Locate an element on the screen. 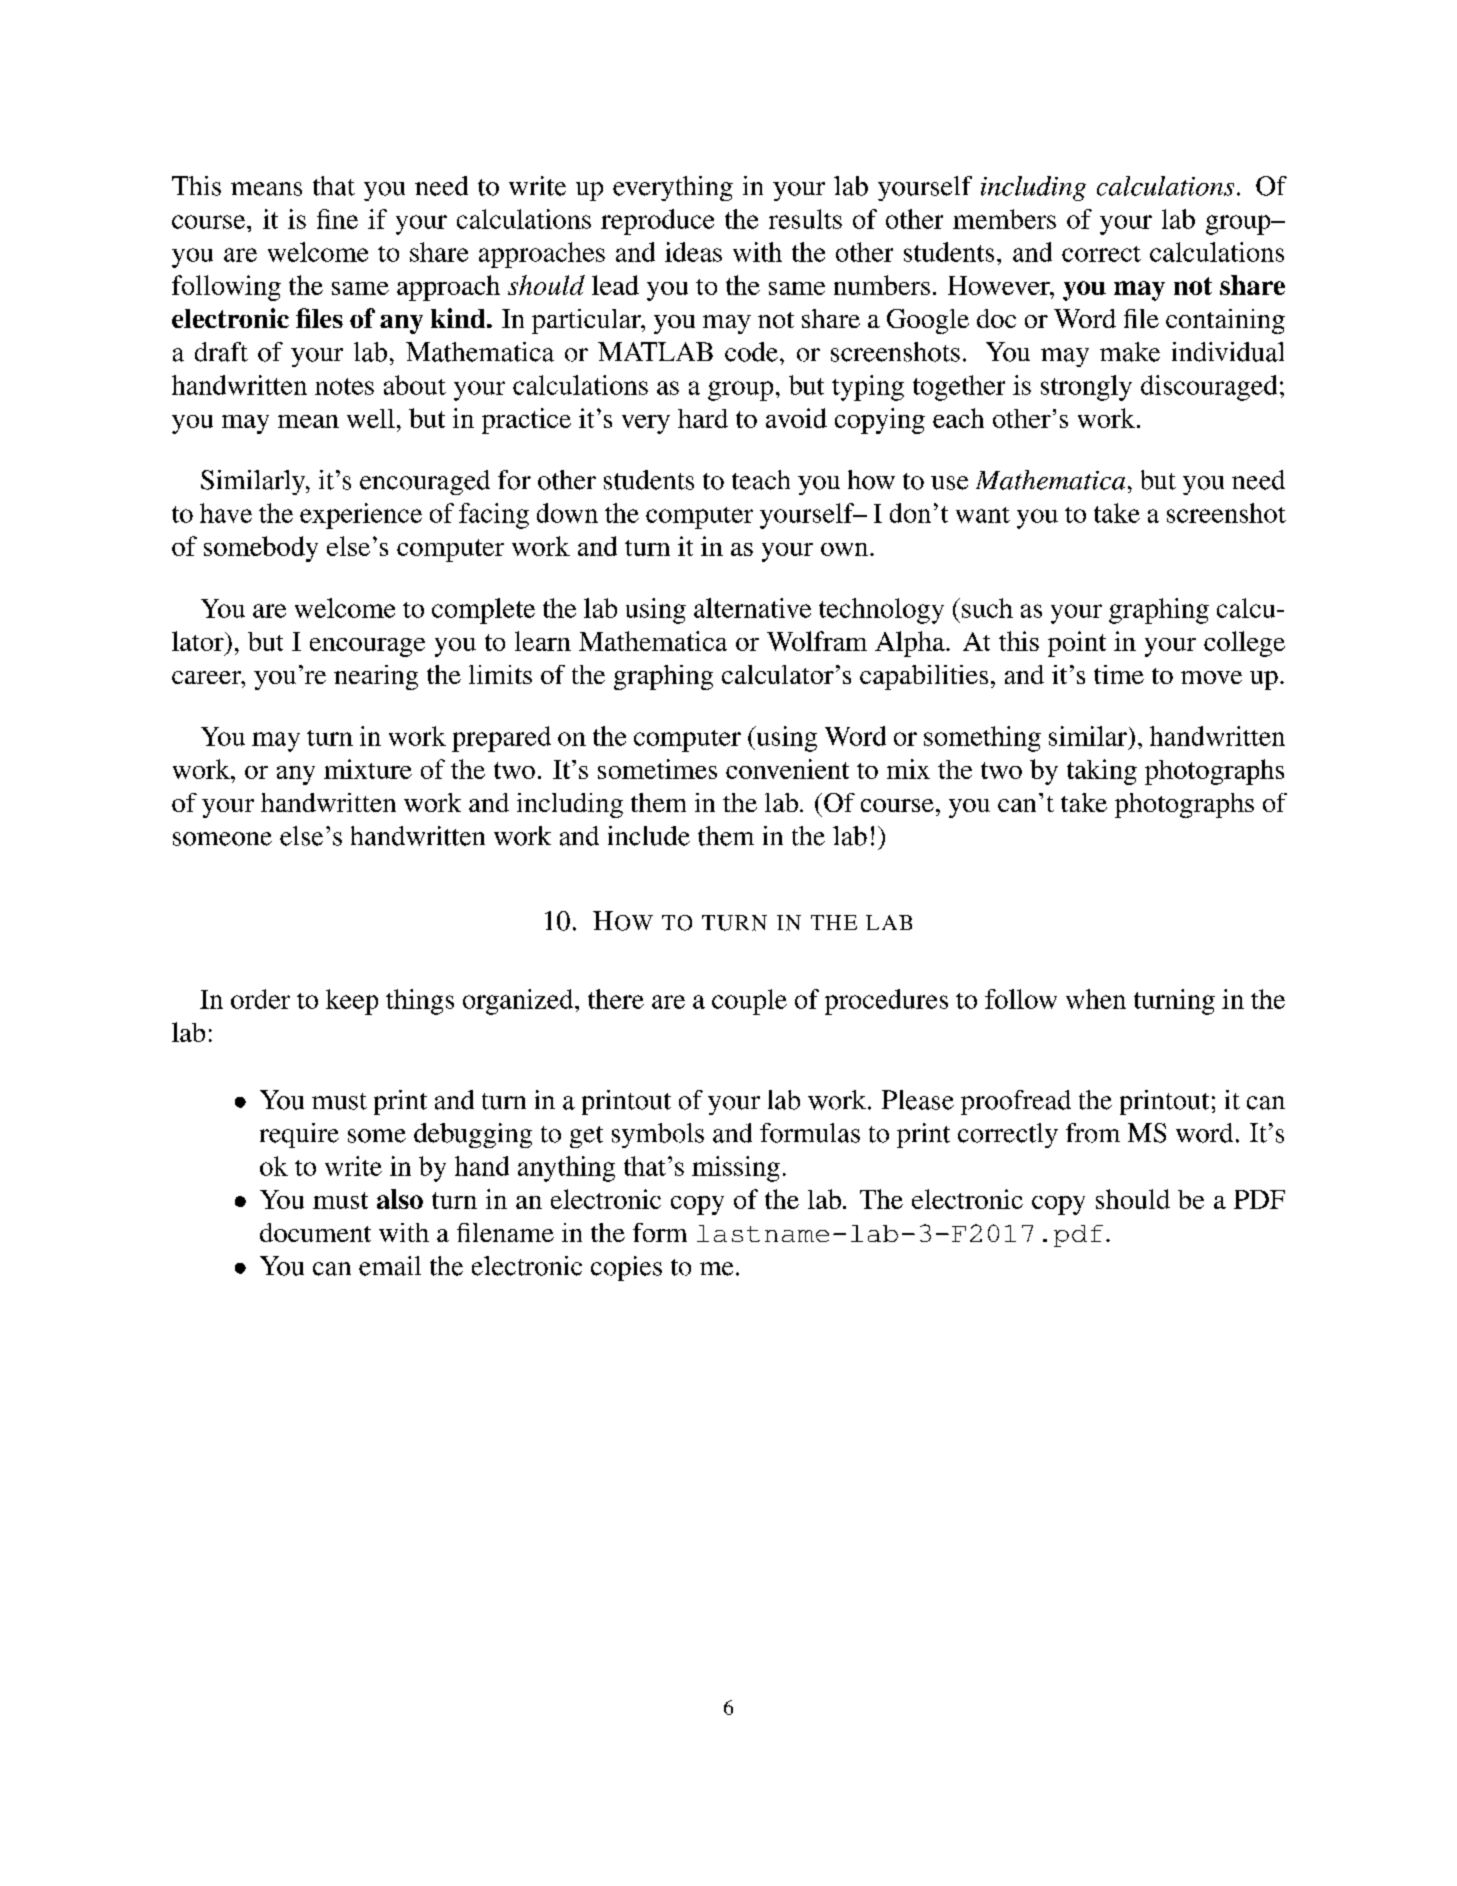 The height and width of the screenshot is (1886, 1457). members is located at coordinates (1004, 219).
